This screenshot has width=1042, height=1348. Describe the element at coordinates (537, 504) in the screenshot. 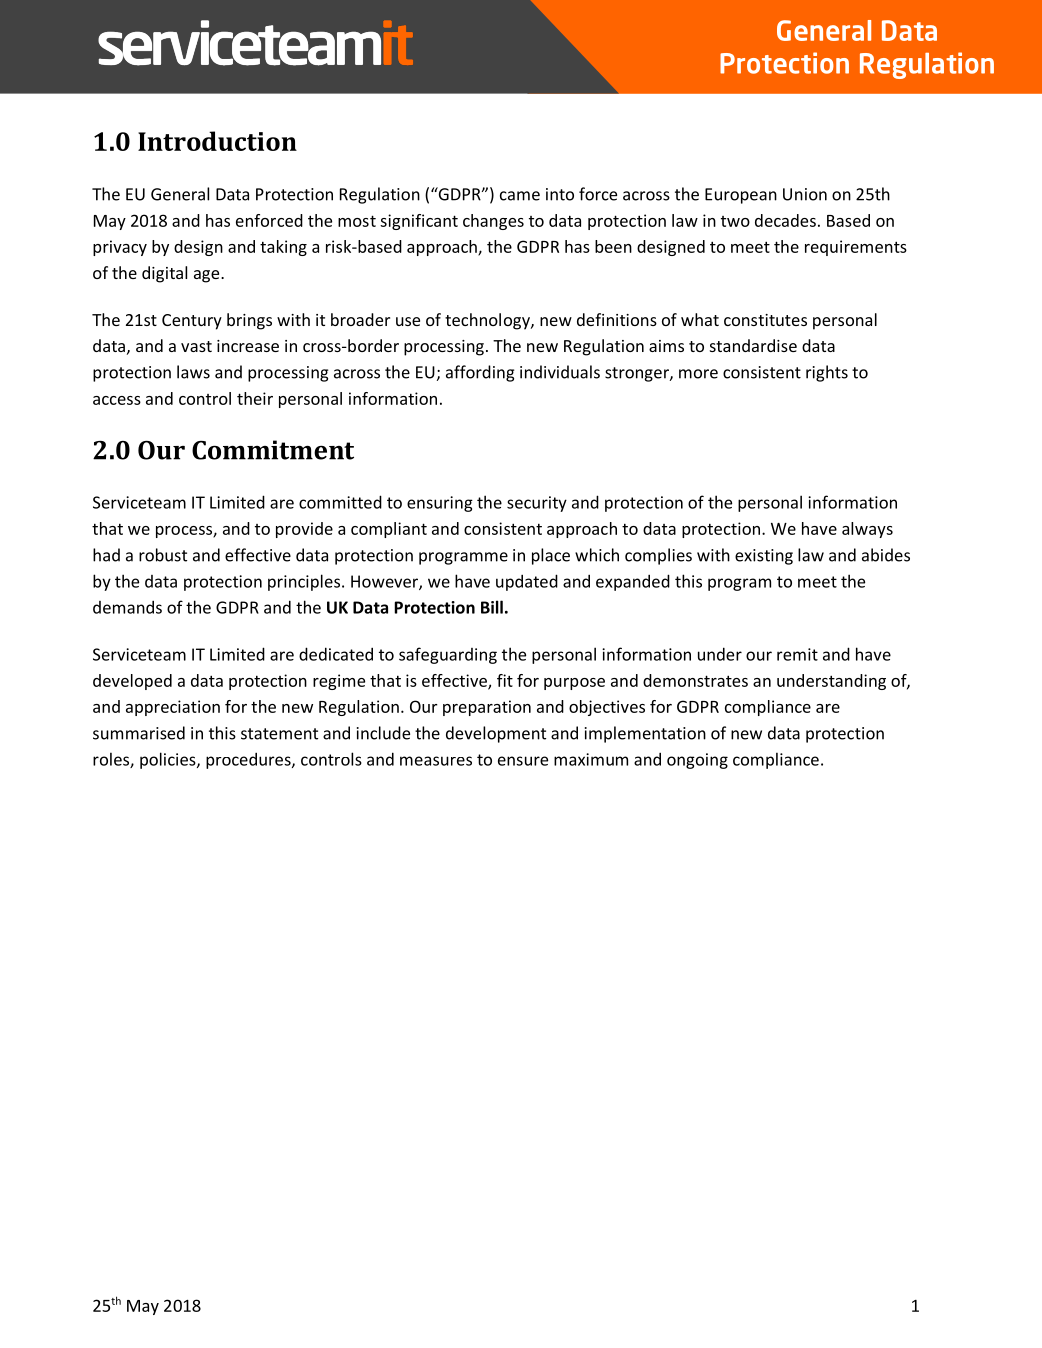

I see `security` at that location.
